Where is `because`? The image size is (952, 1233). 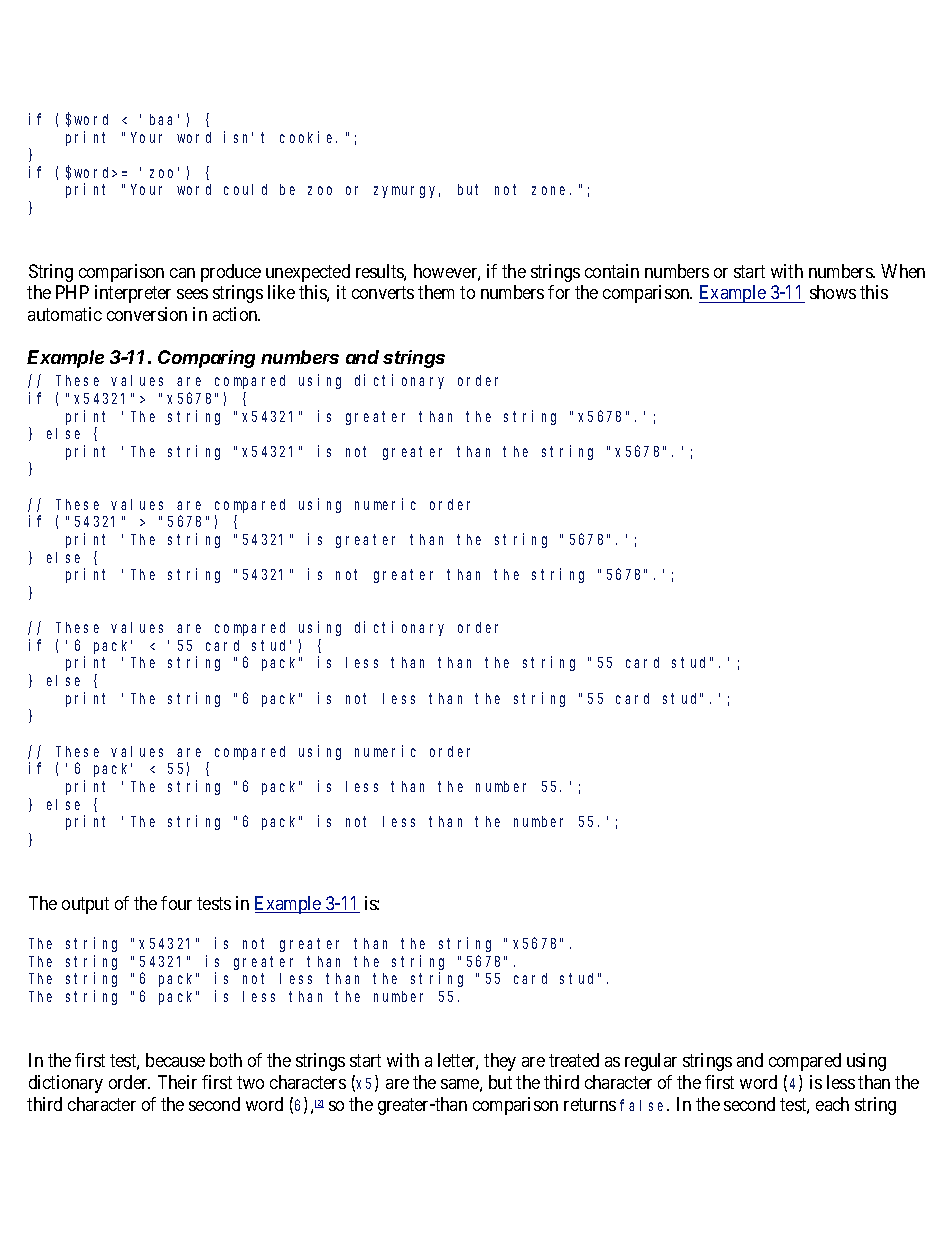
because is located at coordinates (175, 1060).
